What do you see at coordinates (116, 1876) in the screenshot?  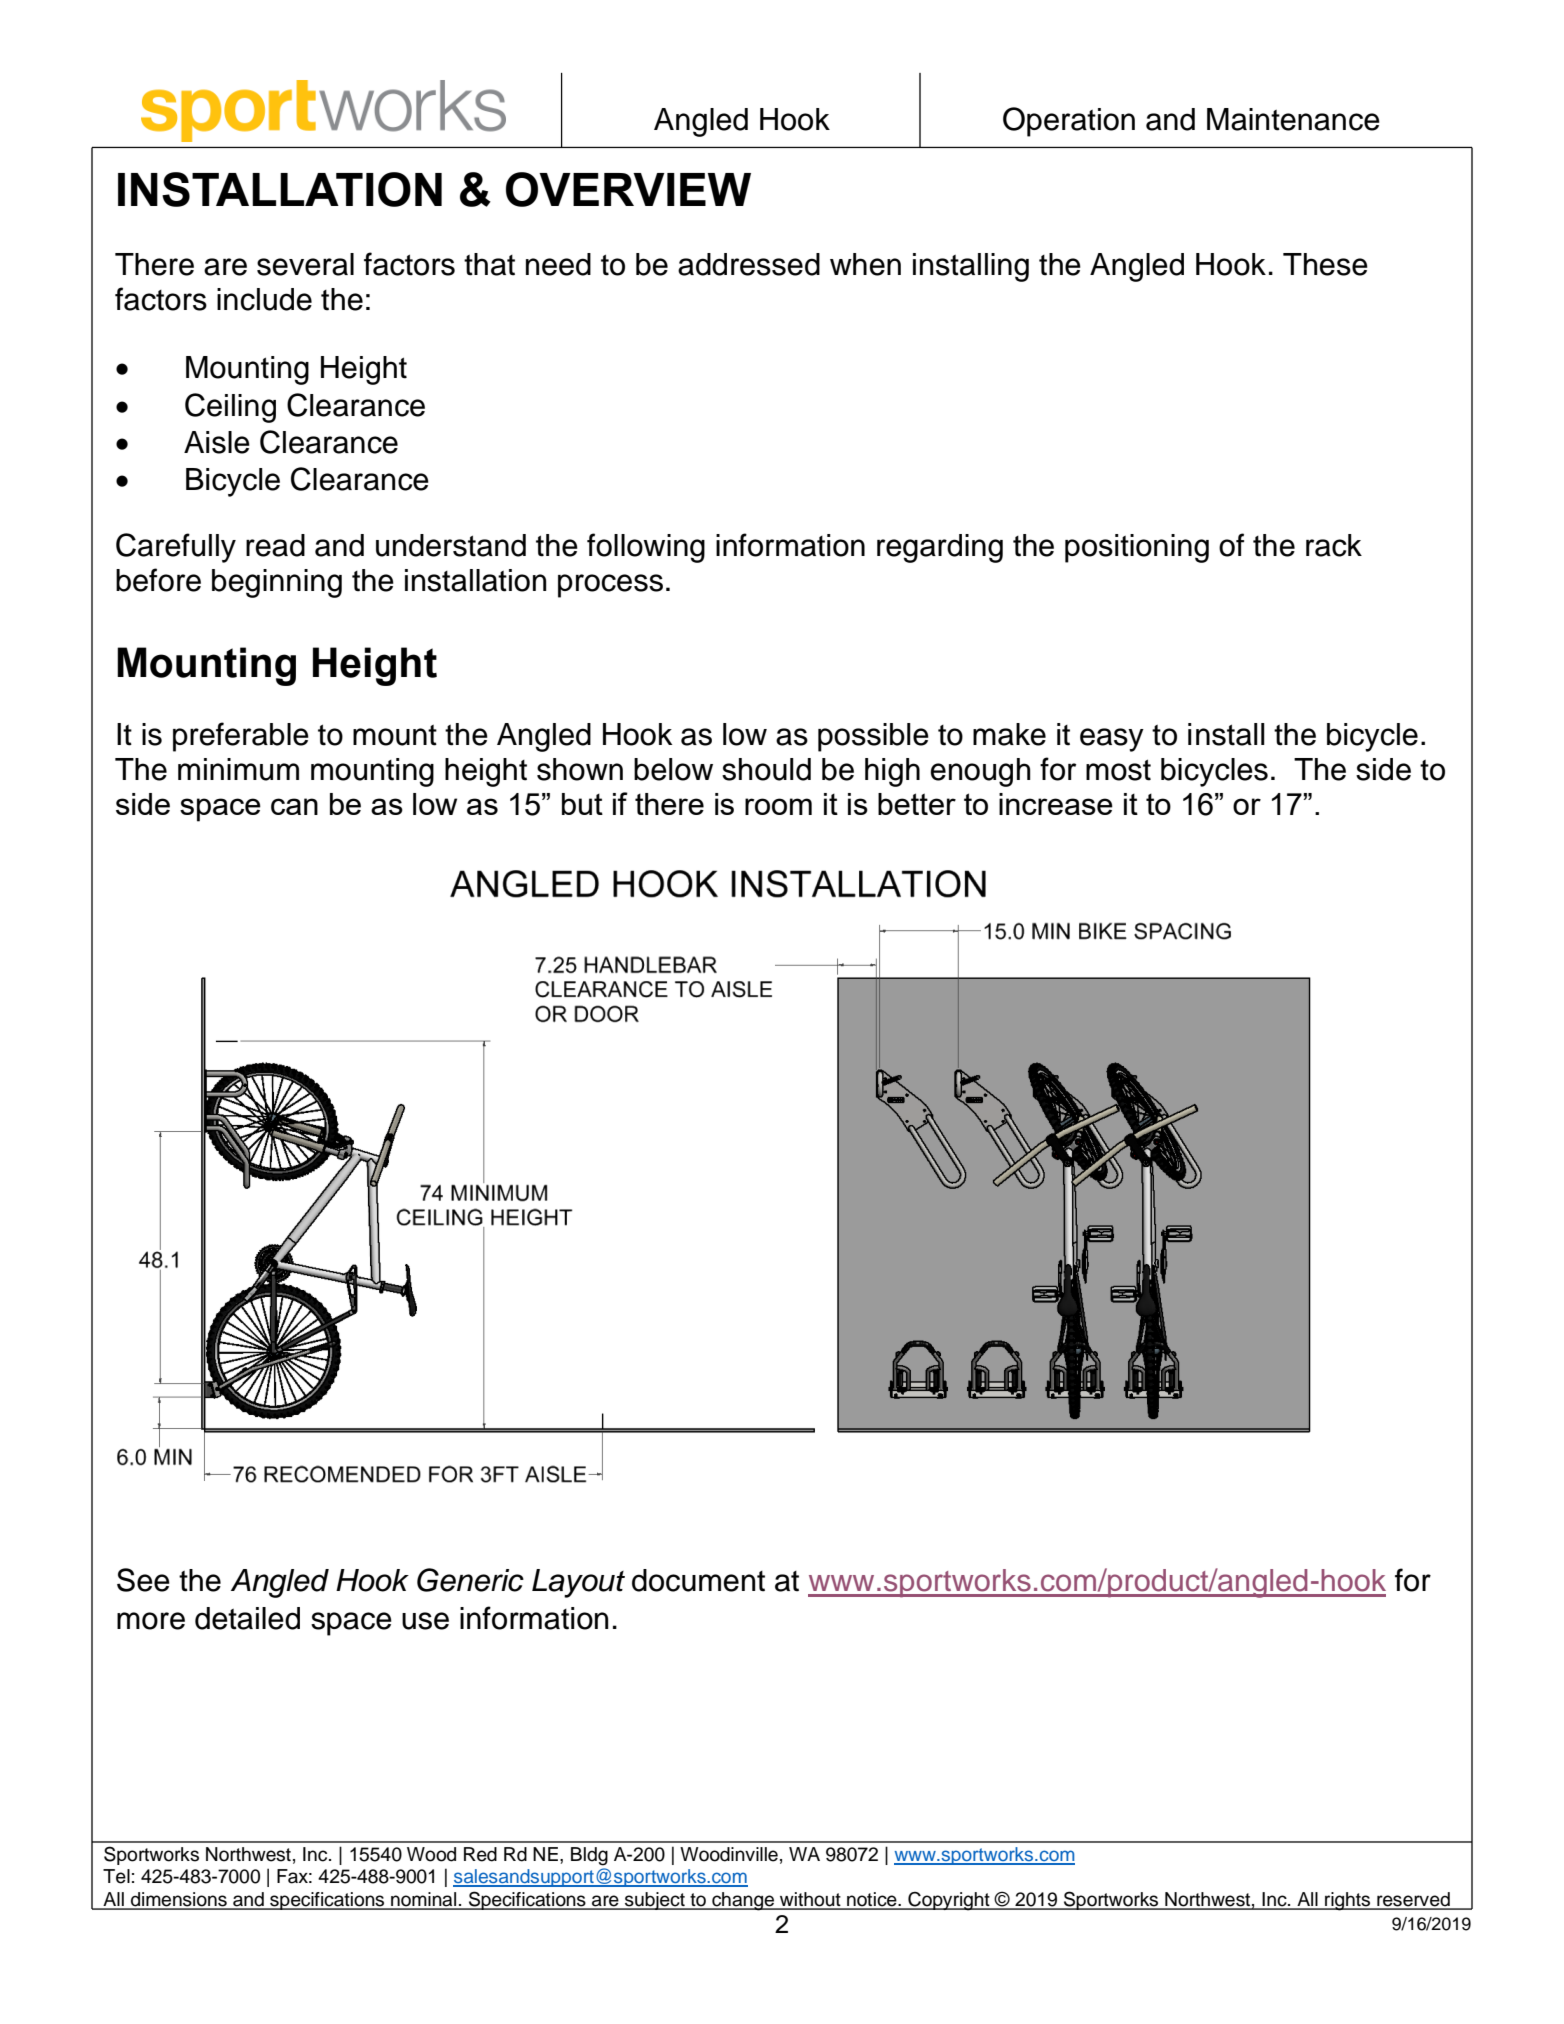 I see `Tel` at bounding box center [116, 1876].
